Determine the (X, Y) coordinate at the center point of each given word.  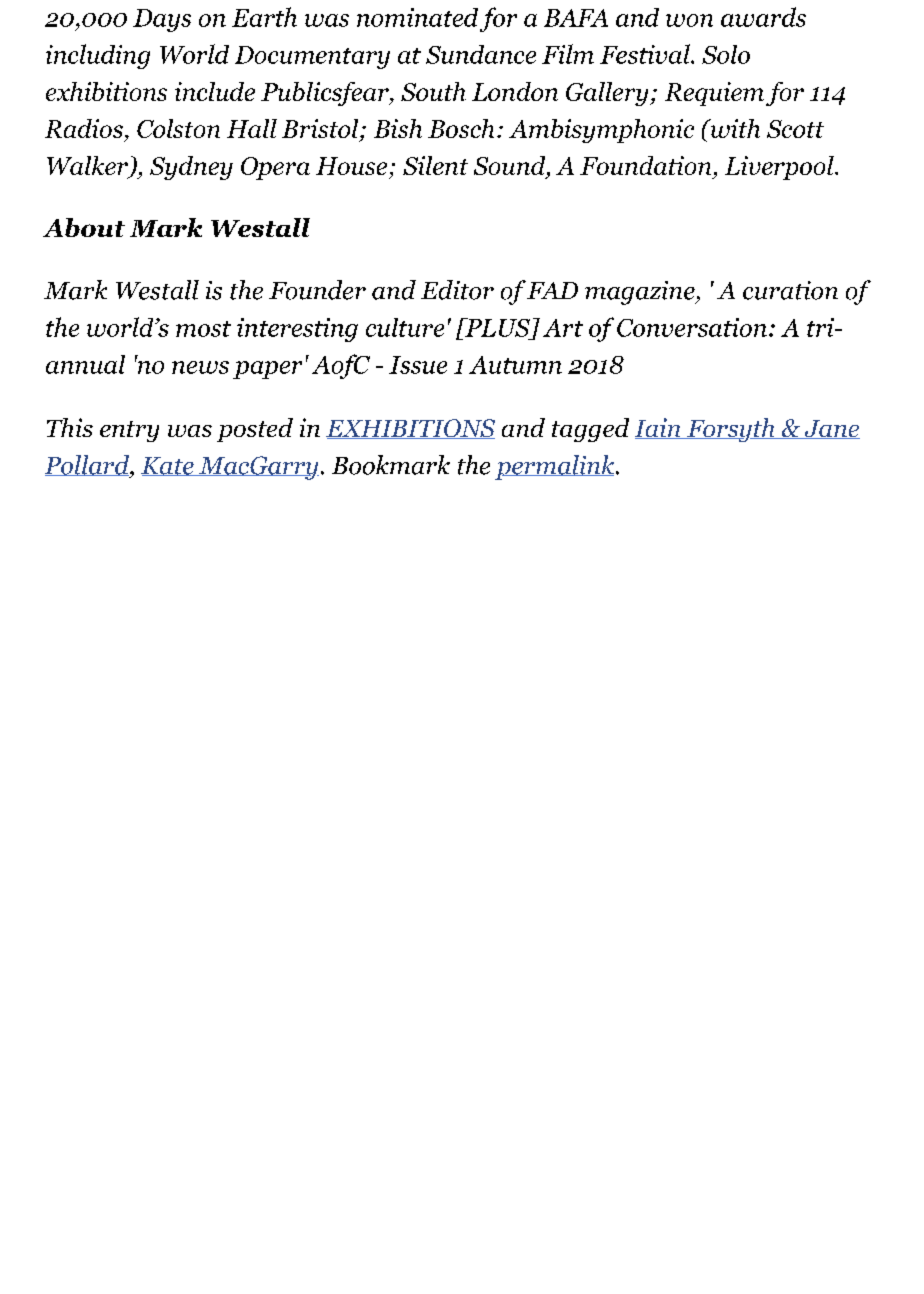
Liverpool (780, 168)
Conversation (692, 327)
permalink (556, 467)
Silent (435, 165)
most (203, 329)
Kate (168, 466)
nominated (417, 17)
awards (763, 17)
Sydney (191, 168)
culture (405, 327)
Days (162, 20)
